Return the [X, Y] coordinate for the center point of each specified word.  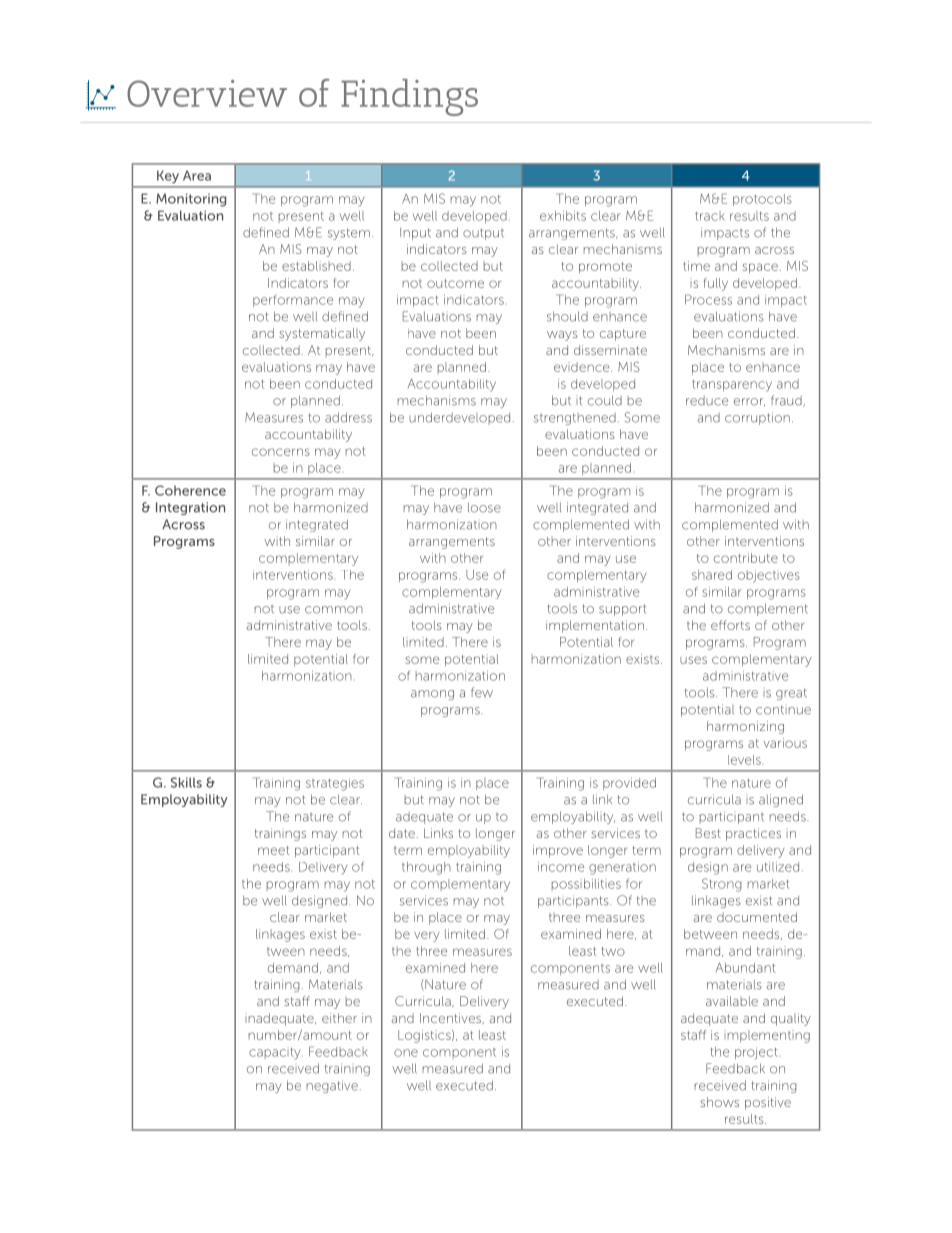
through [426, 868]
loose [484, 507]
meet [274, 850]
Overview [207, 93]
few [482, 692]
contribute [746, 558]
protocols [762, 200]
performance [293, 300]
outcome [455, 283]
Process [708, 299]
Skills [186, 782]
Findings [409, 97]
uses [693, 660]
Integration [190, 508]
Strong [722, 885]
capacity [276, 1054]
